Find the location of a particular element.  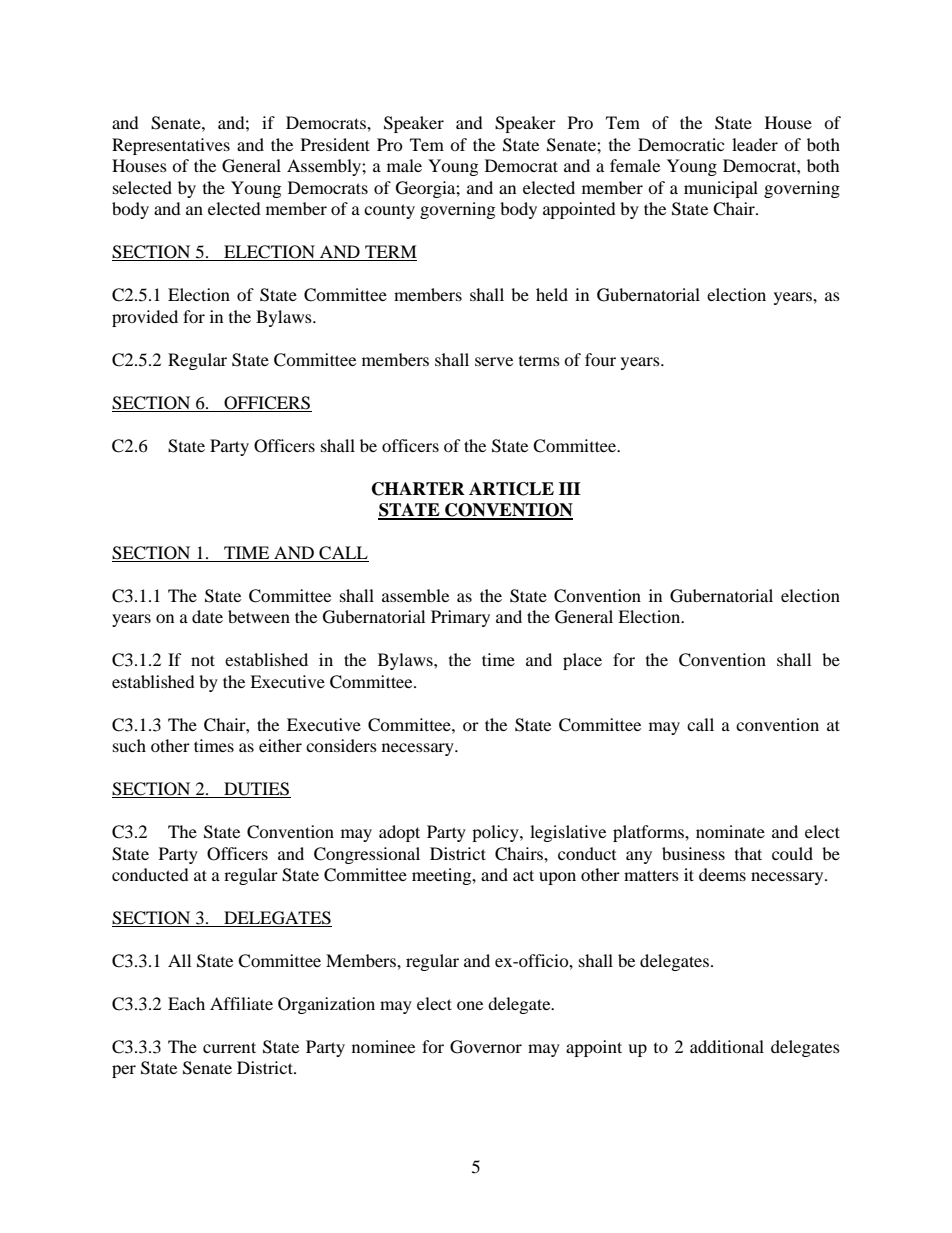

place is located at coordinates (582, 661).
